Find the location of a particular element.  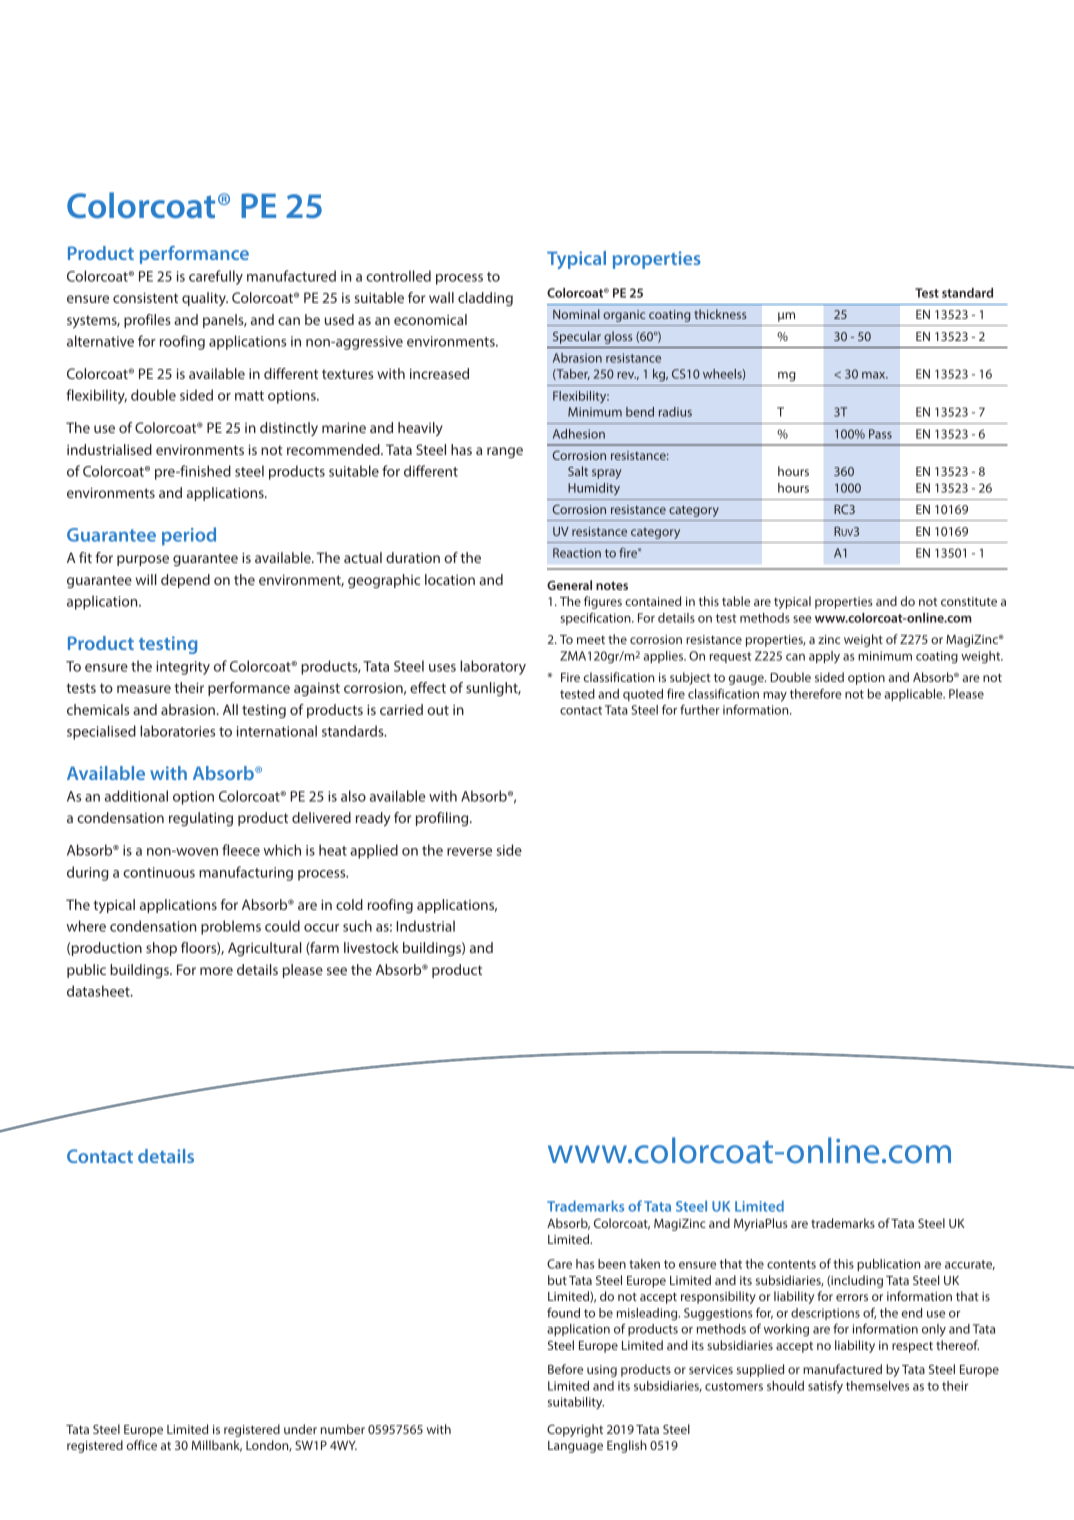

continuous is located at coordinates (159, 872).
